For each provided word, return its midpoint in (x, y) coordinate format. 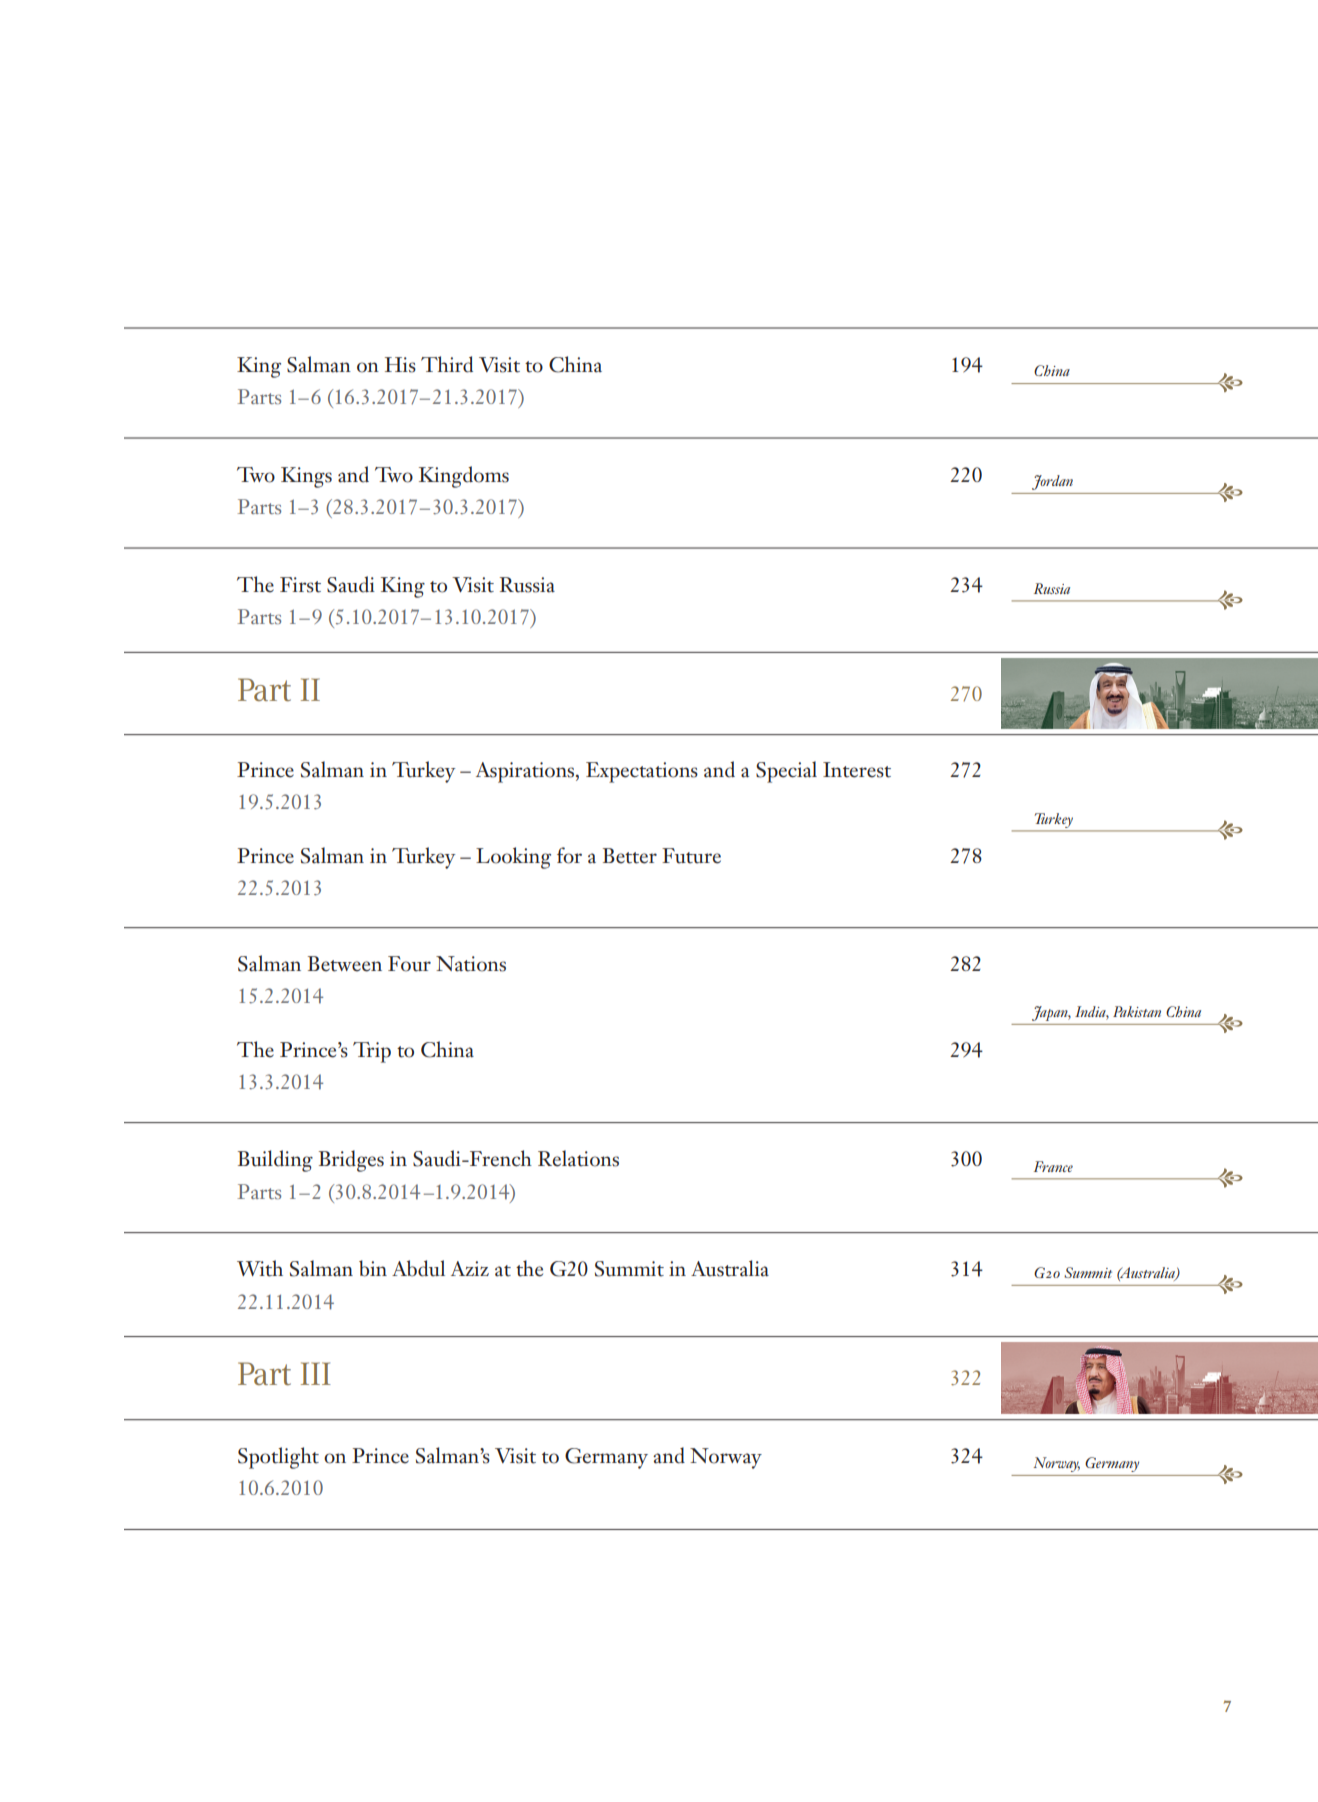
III (316, 1373)
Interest (857, 770)
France (1053, 1166)
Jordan (1052, 482)
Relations (578, 1158)
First (300, 585)
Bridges (351, 1161)
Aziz (470, 1268)
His (400, 365)
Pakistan (1137, 1011)
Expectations (642, 772)
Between (345, 964)
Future (691, 856)
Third (447, 364)
